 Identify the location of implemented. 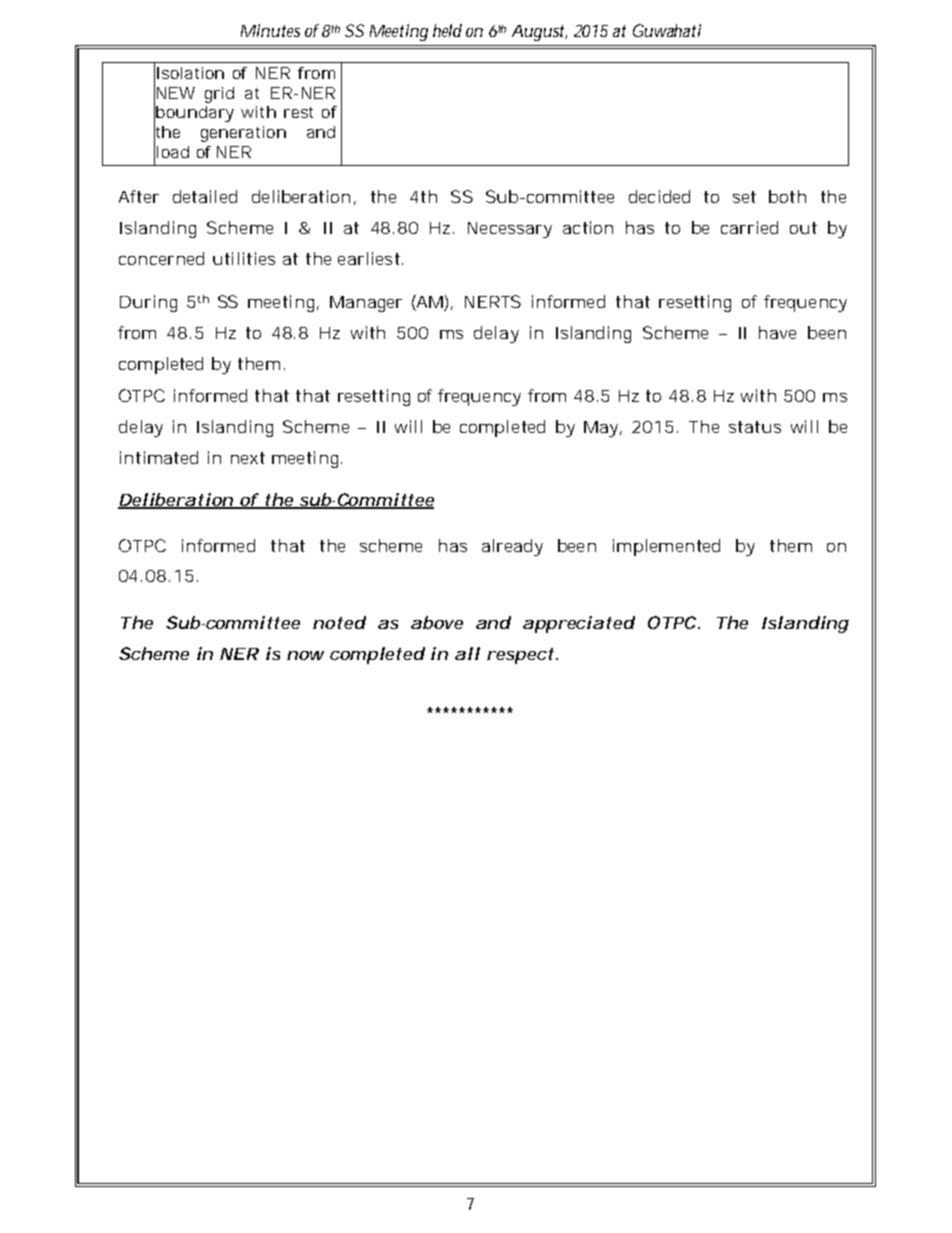
(666, 547).
